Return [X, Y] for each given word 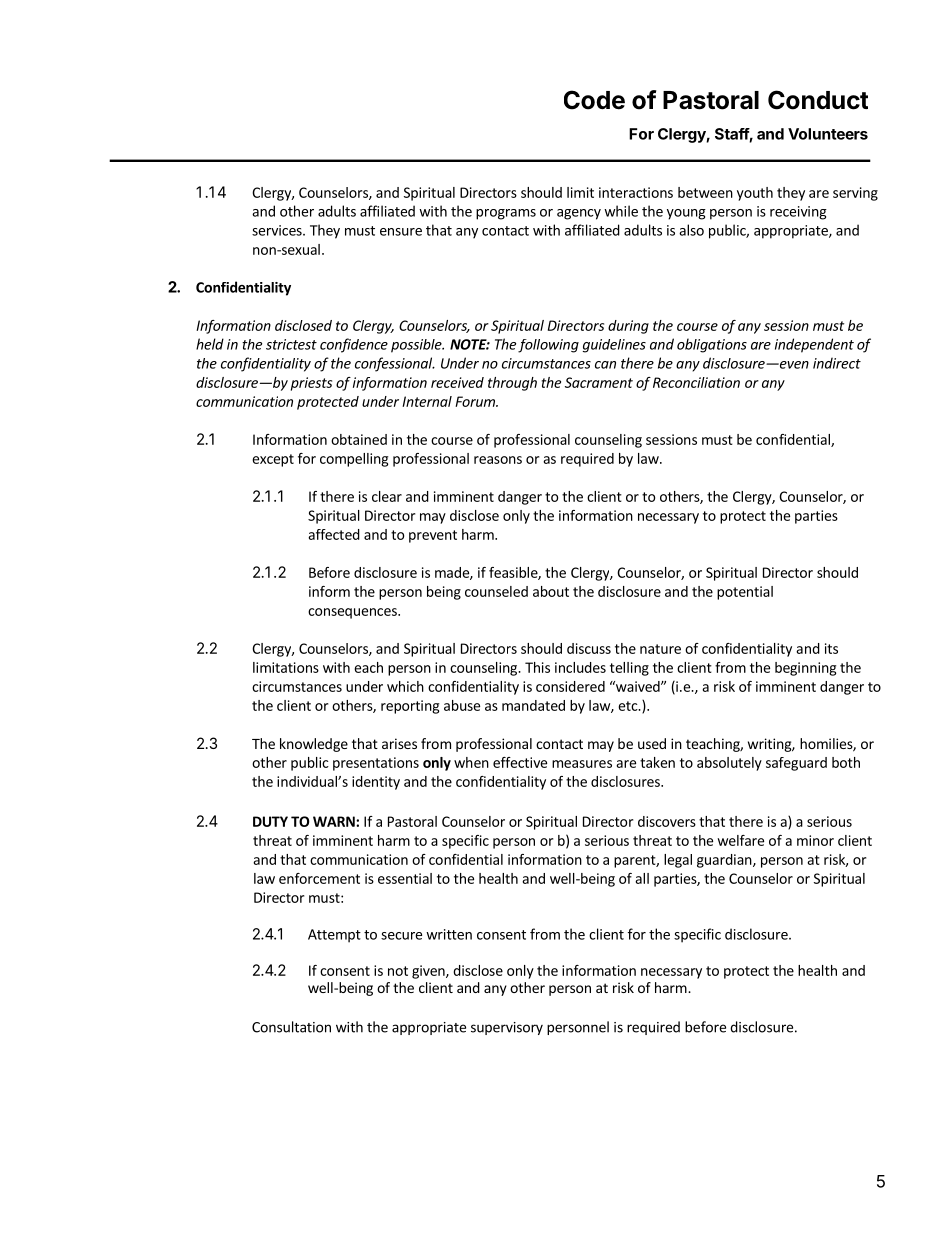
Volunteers [828, 134]
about [551, 591]
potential [745, 593]
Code [594, 100]
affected [334, 534]
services [278, 230]
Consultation [291, 1027]
